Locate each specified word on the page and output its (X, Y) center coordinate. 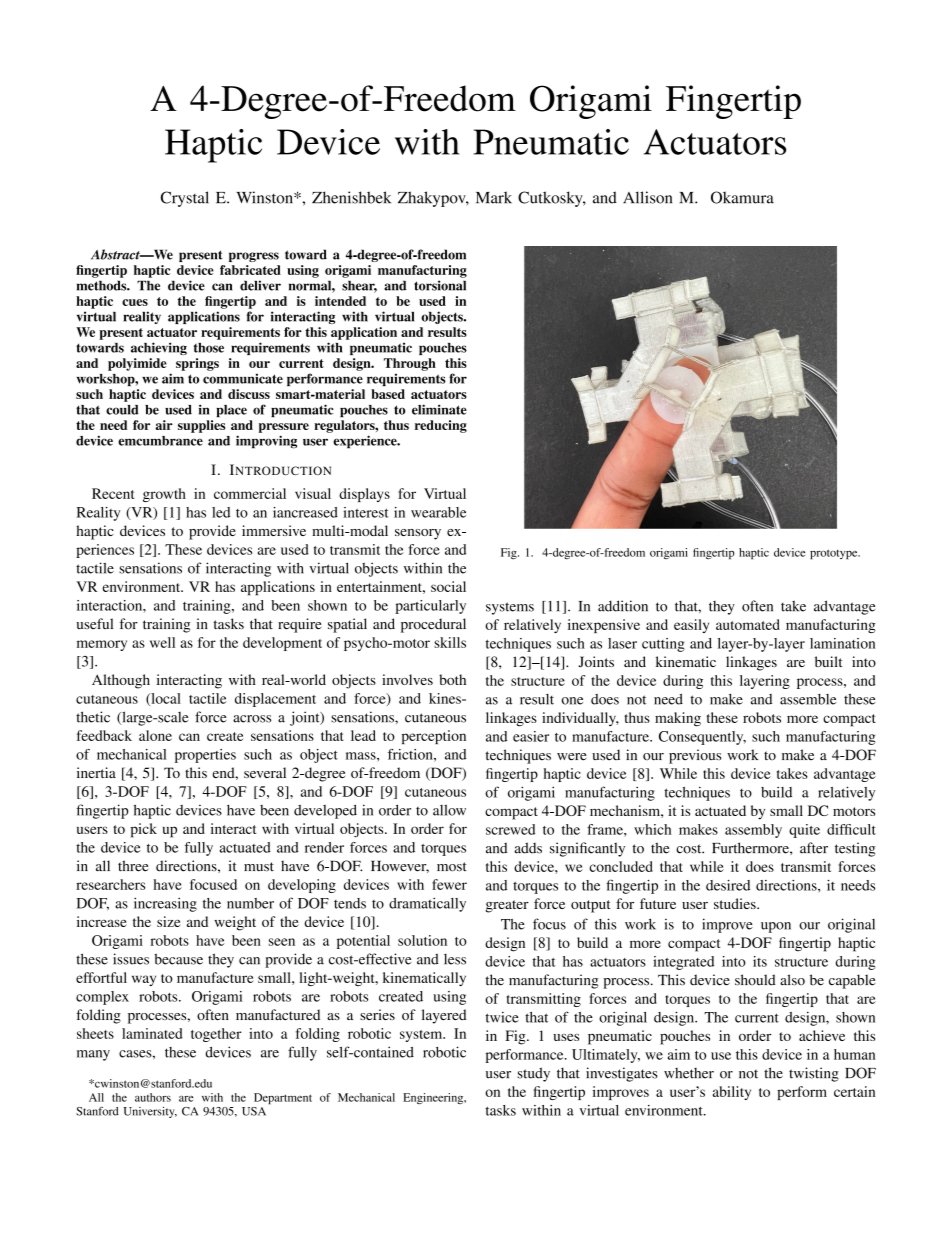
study (534, 1074)
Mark (494, 197)
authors (153, 1097)
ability (732, 1093)
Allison (647, 197)
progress (254, 257)
